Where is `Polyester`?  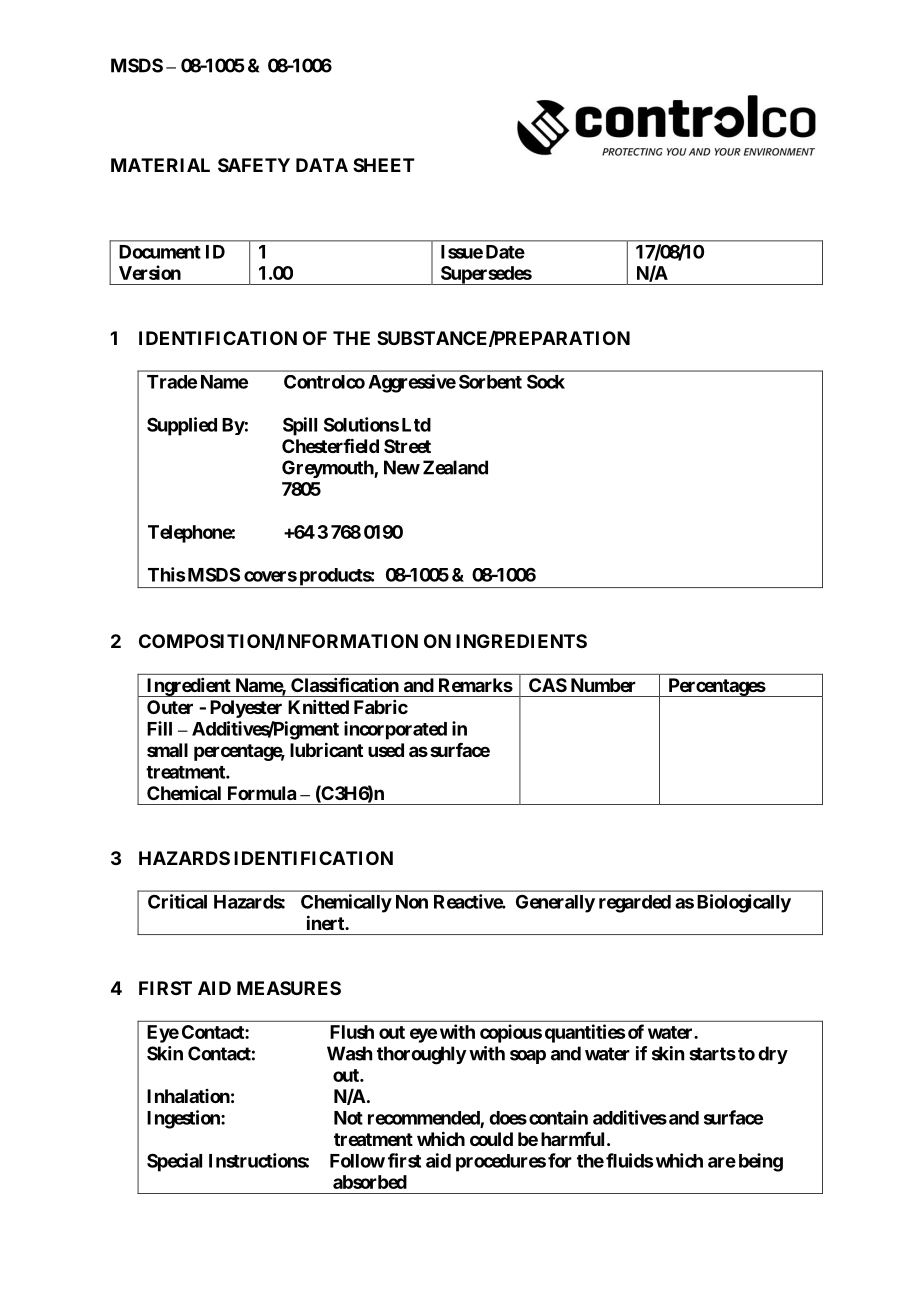
Polyester is located at coordinates (246, 709).
